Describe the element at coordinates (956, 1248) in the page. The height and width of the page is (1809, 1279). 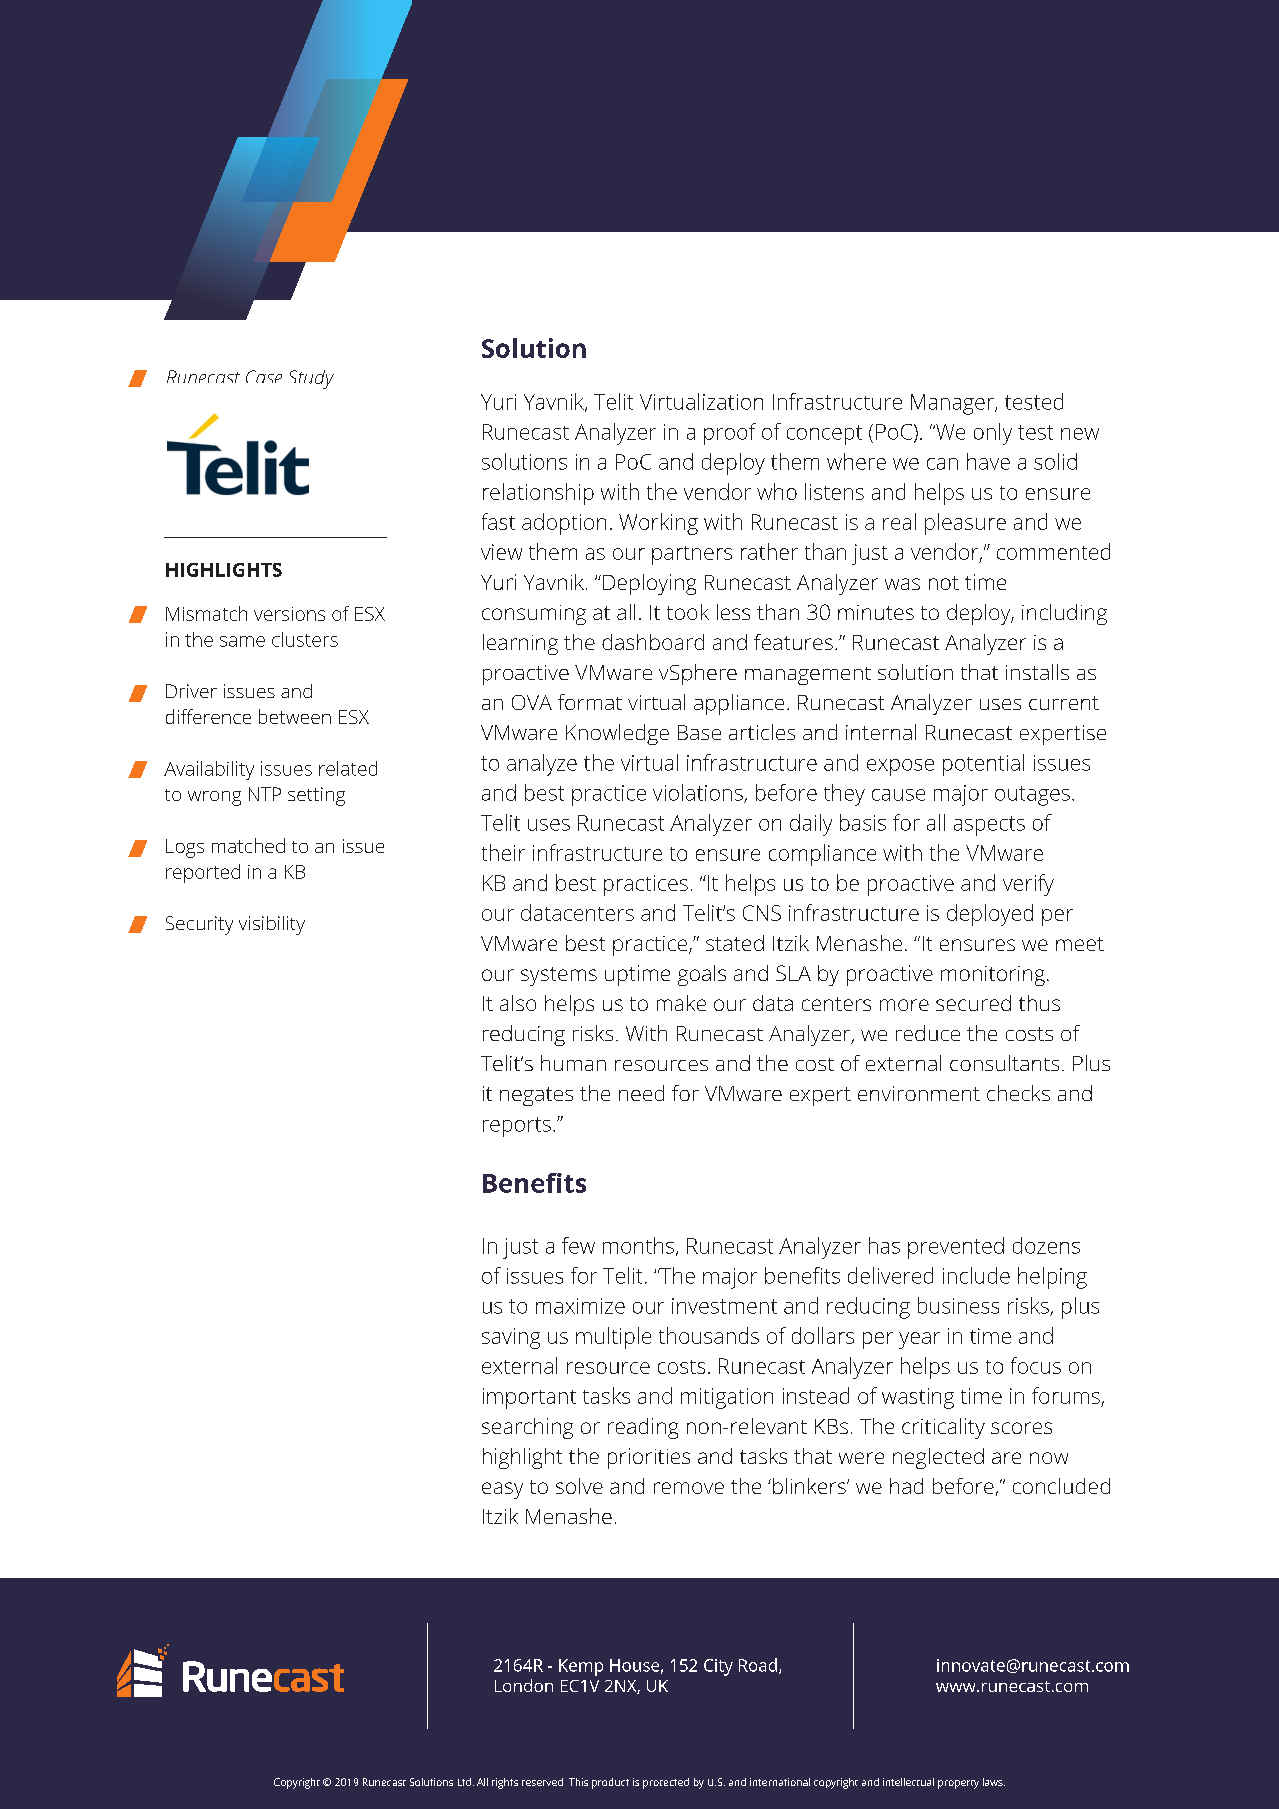
I see `prevented` at that location.
